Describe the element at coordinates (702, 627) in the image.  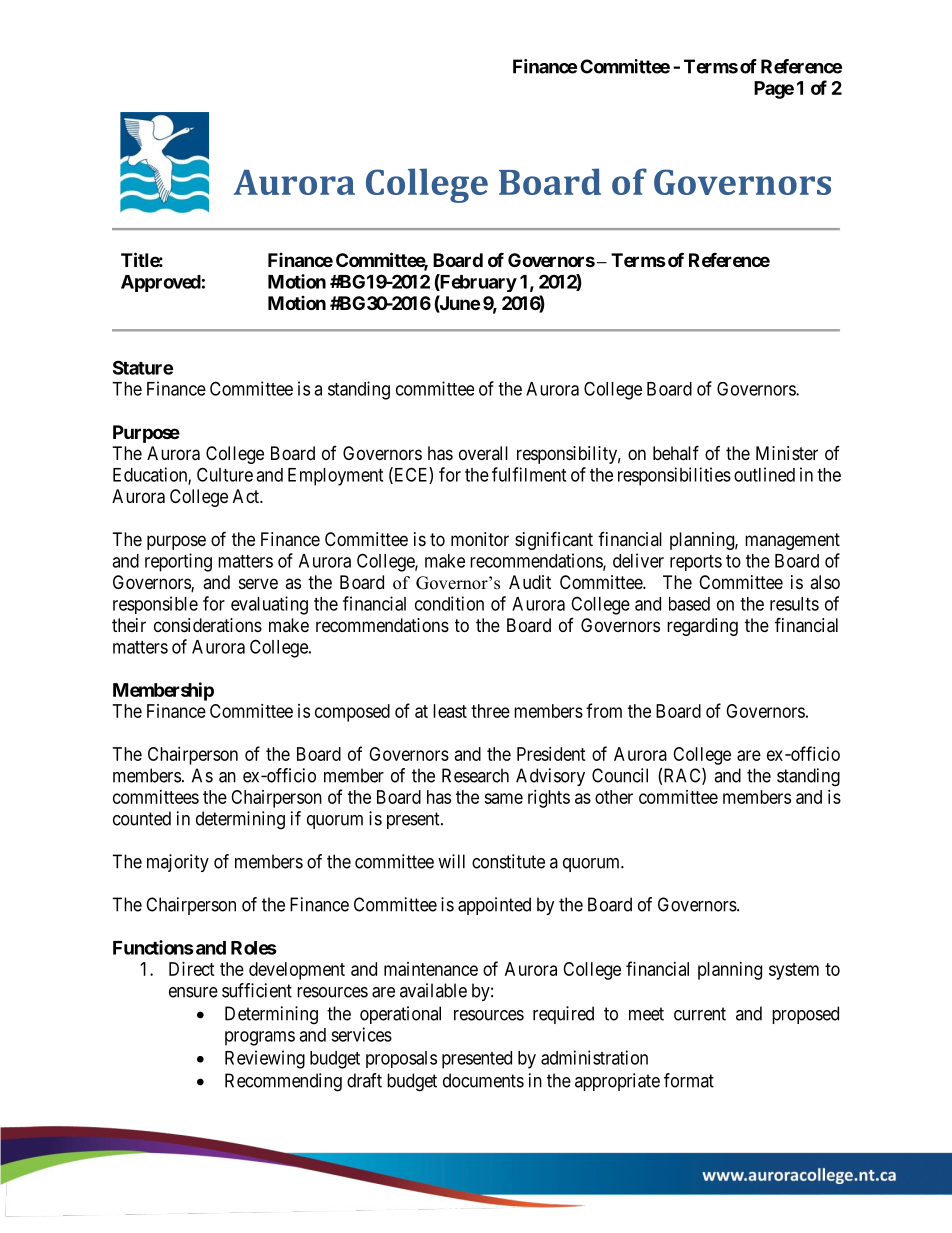
I see `regarding` at that location.
